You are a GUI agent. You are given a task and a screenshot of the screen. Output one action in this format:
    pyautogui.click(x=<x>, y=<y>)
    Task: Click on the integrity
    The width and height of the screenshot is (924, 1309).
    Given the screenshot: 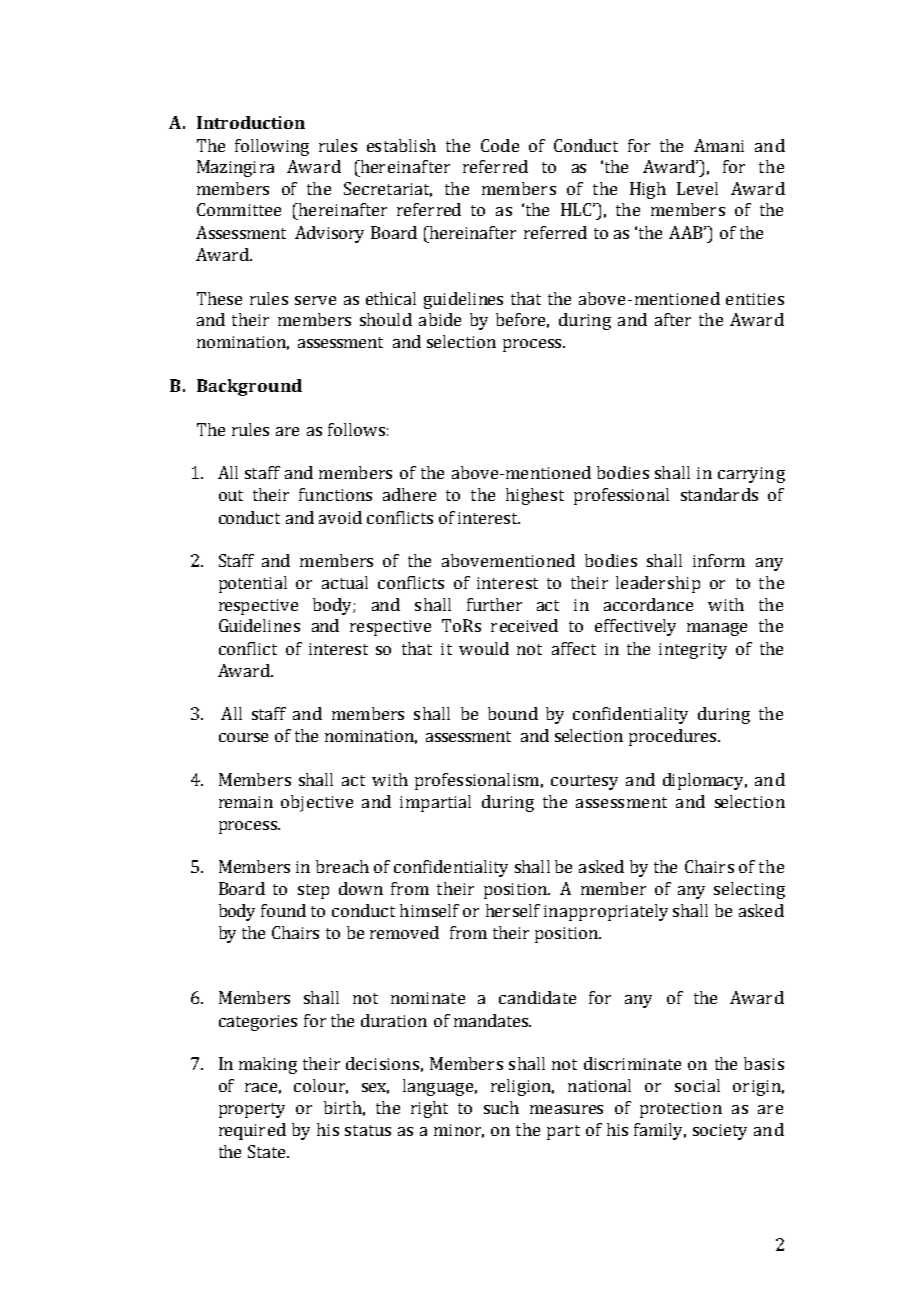 What is the action you would take?
    pyautogui.click(x=693, y=651)
